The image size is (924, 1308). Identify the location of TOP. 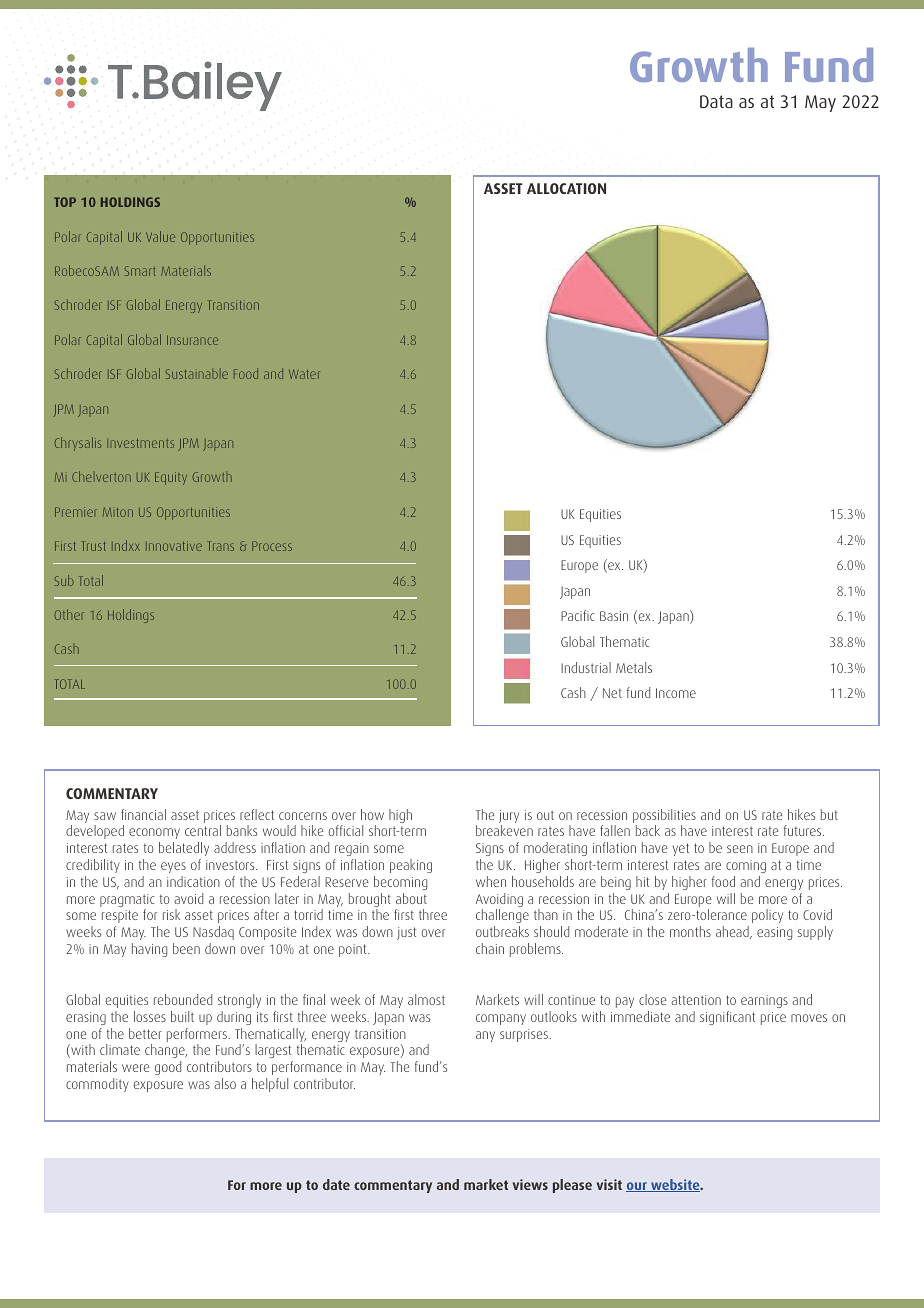
(65, 202).
